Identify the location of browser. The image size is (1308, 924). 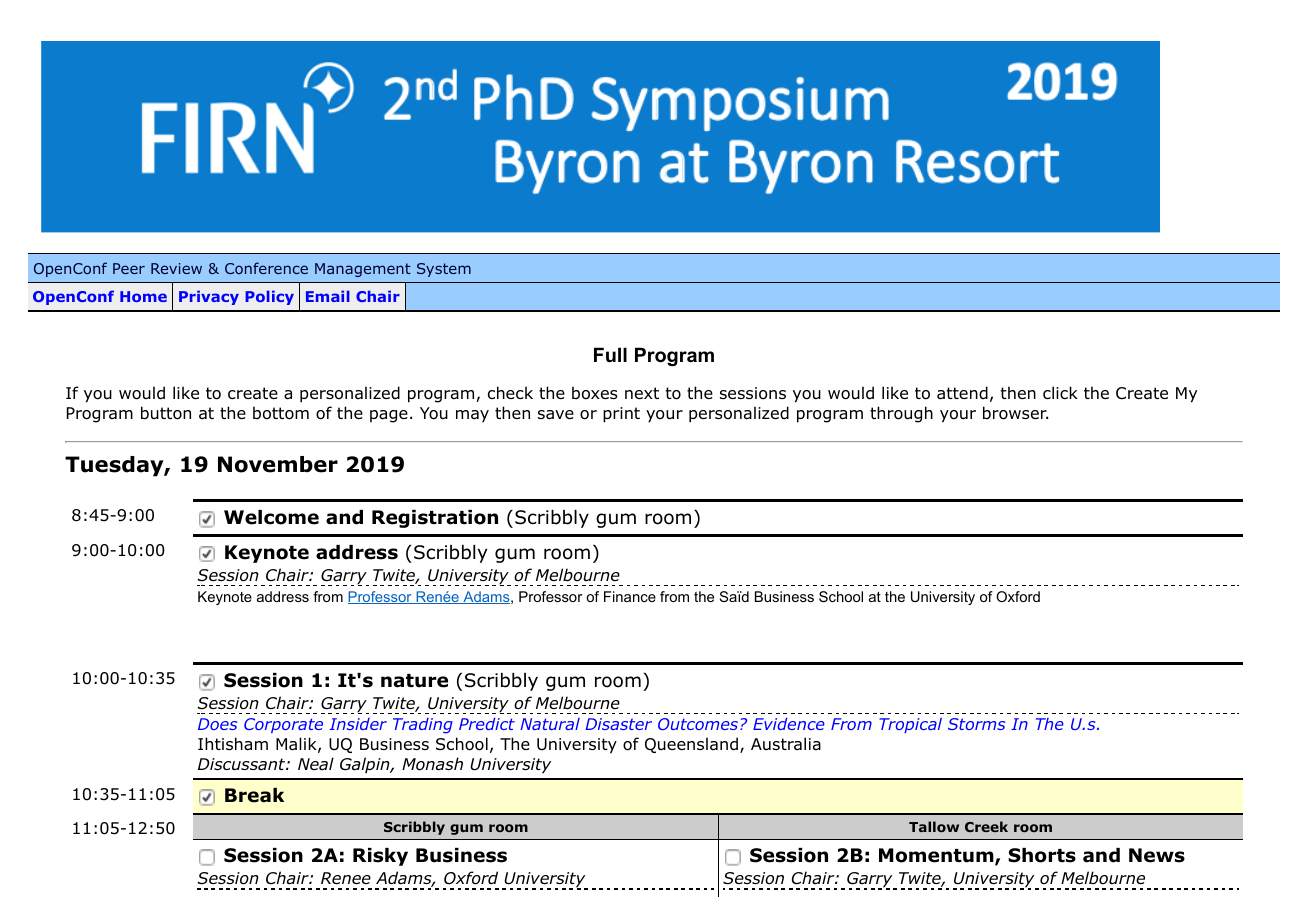
(1015, 413).
